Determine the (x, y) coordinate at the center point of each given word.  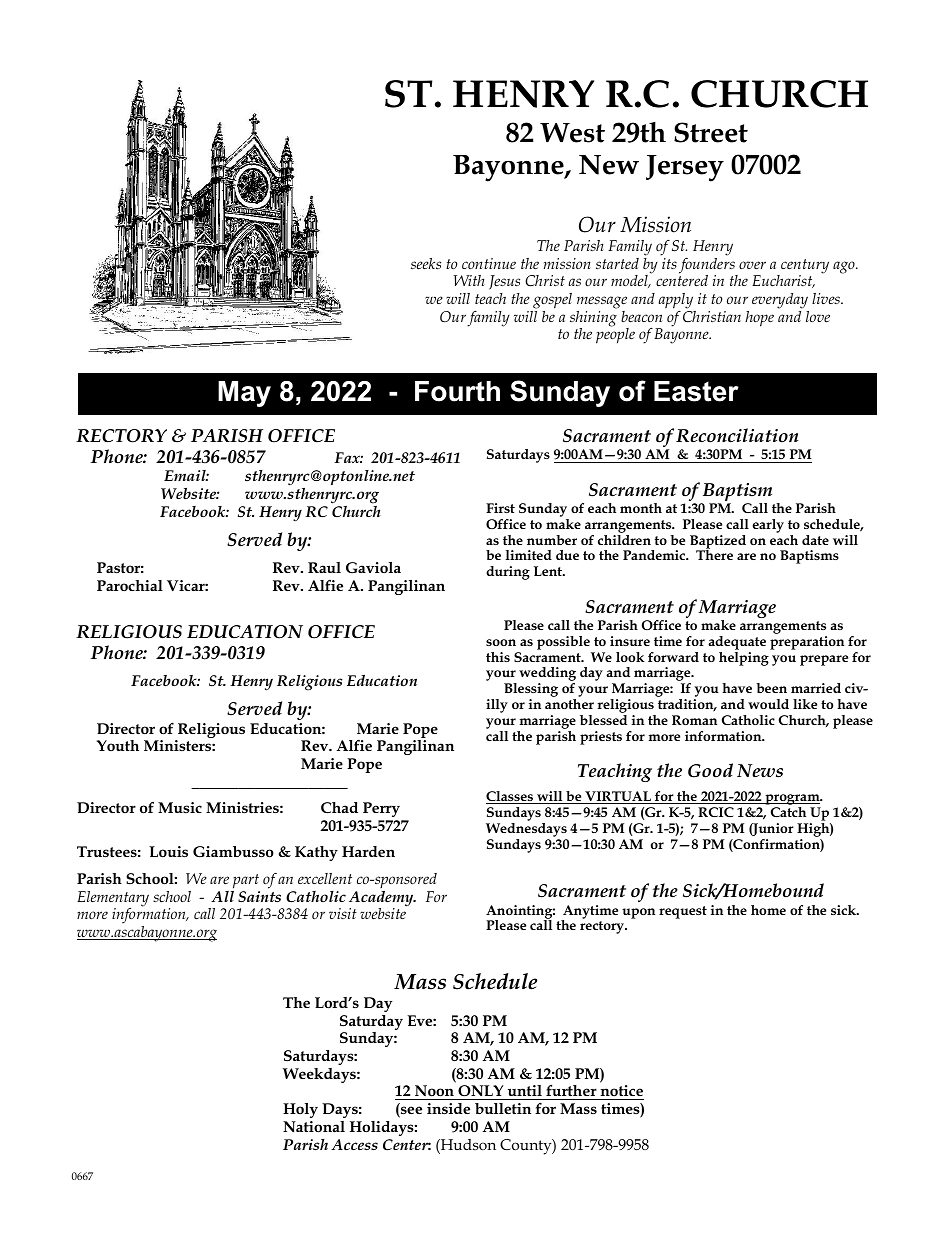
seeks (426, 263)
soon (501, 642)
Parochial (130, 585)
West (572, 133)
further (571, 1090)
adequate (737, 643)
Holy (300, 1110)
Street (711, 132)
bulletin (503, 1108)
